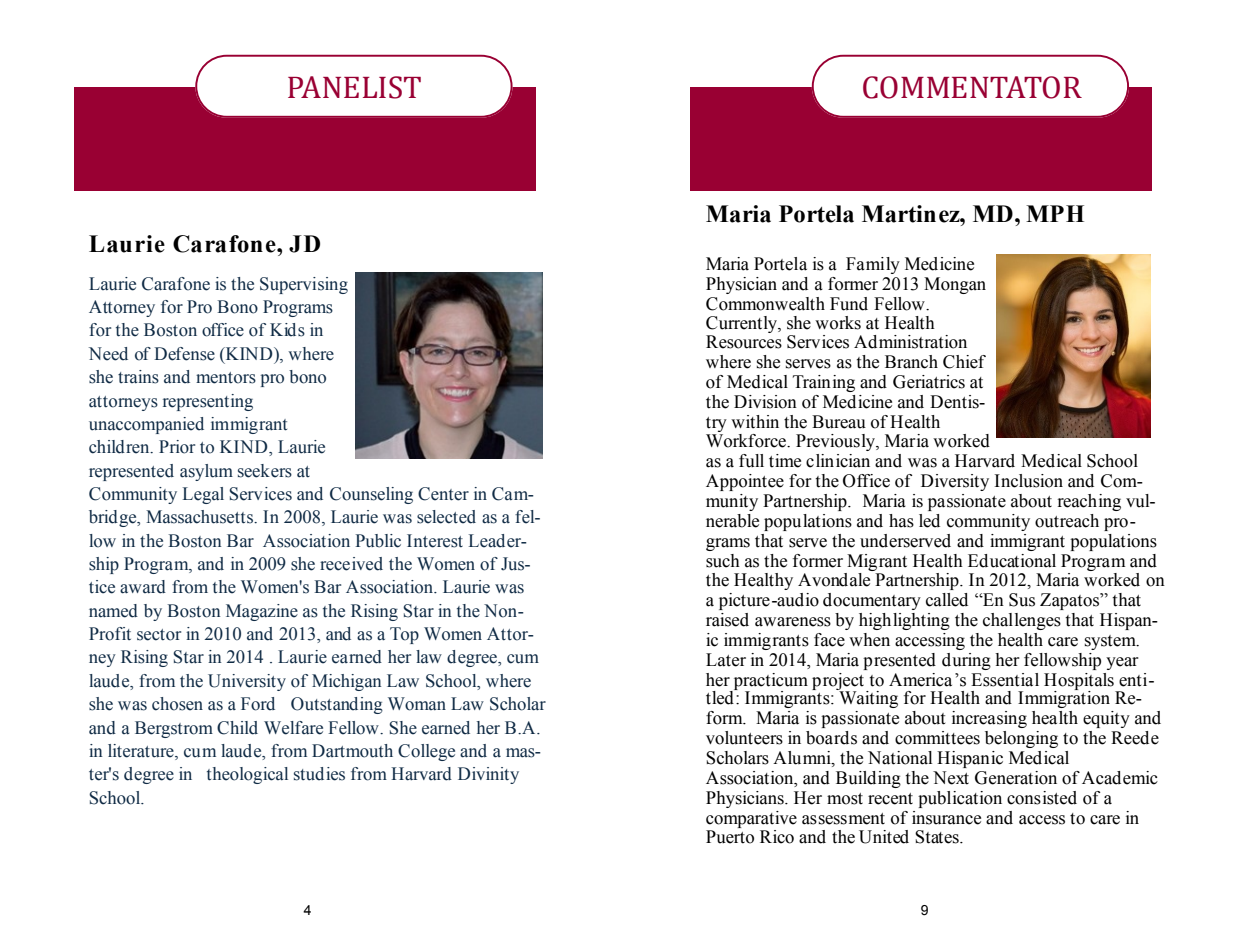 The image size is (1233, 952). Describe the element at coordinates (1028, 481) in the screenshot. I see `Inclusion` at that location.
